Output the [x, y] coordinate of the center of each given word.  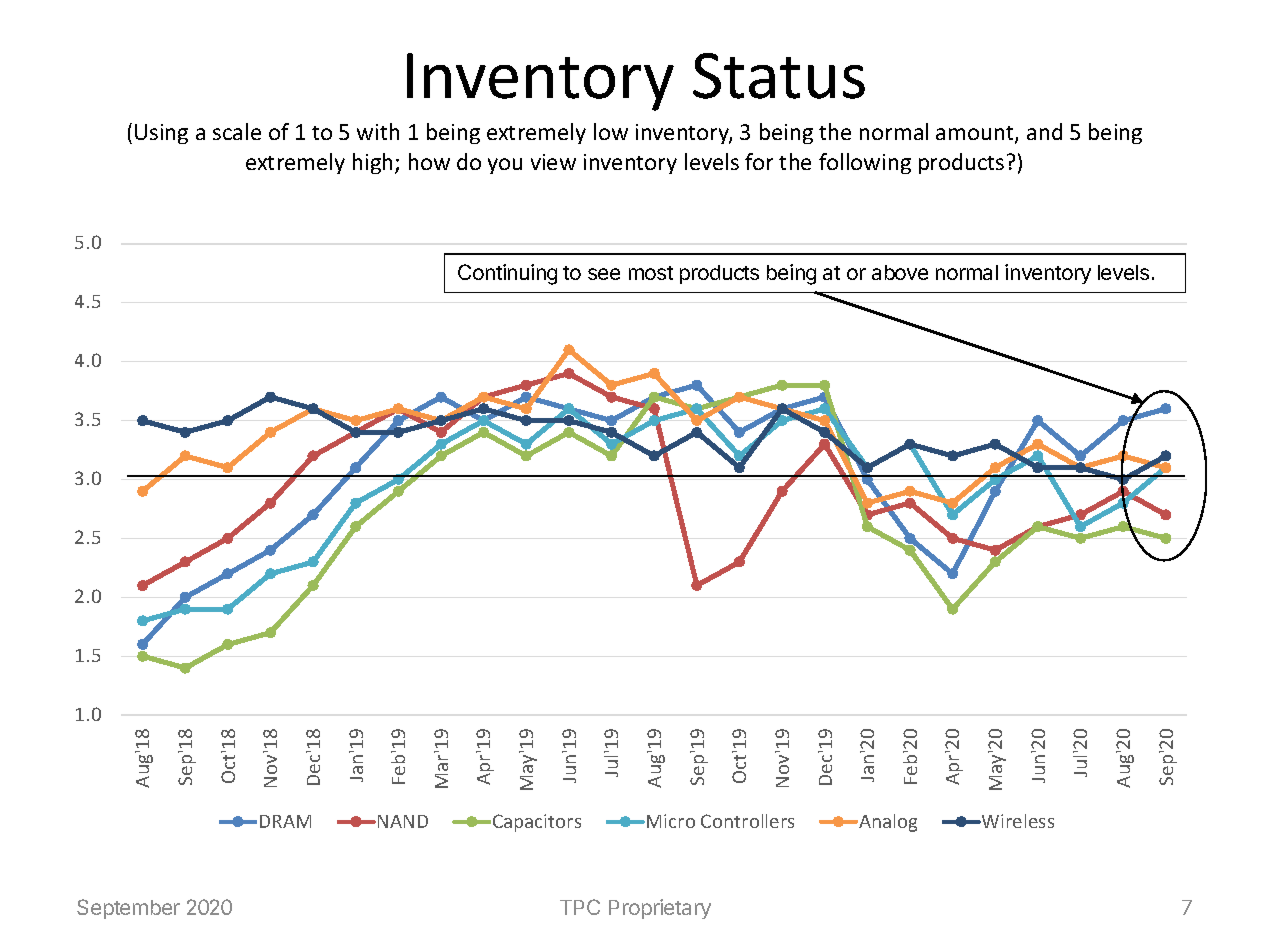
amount [976, 134]
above [900, 272]
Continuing [507, 274]
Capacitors [537, 823]
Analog [887, 823]
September [128, 909]
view [553, 162]
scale [237, 131]
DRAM [285, 821]
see [604, 274]
